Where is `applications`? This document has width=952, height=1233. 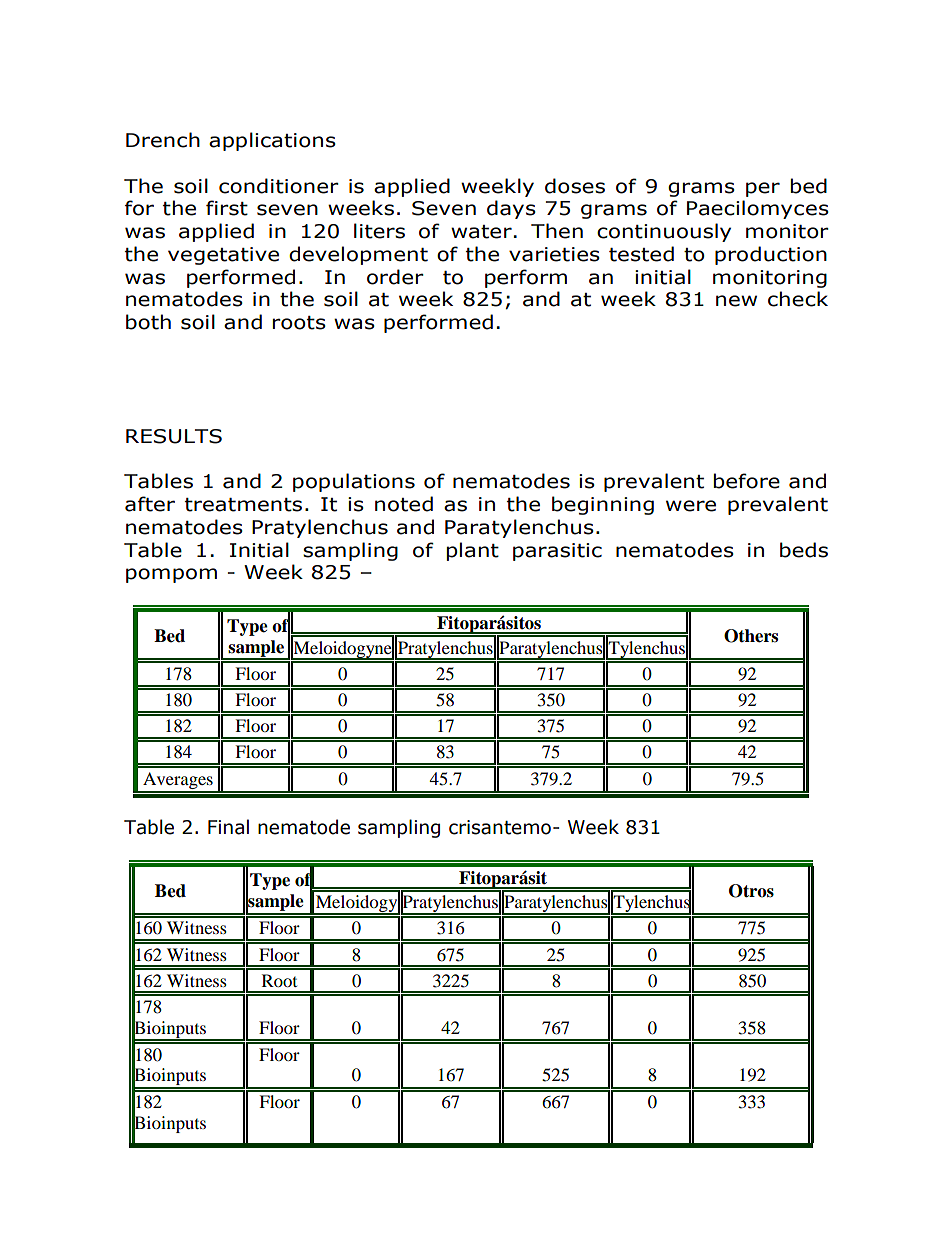 applications is located at coordinates (272, 141).
